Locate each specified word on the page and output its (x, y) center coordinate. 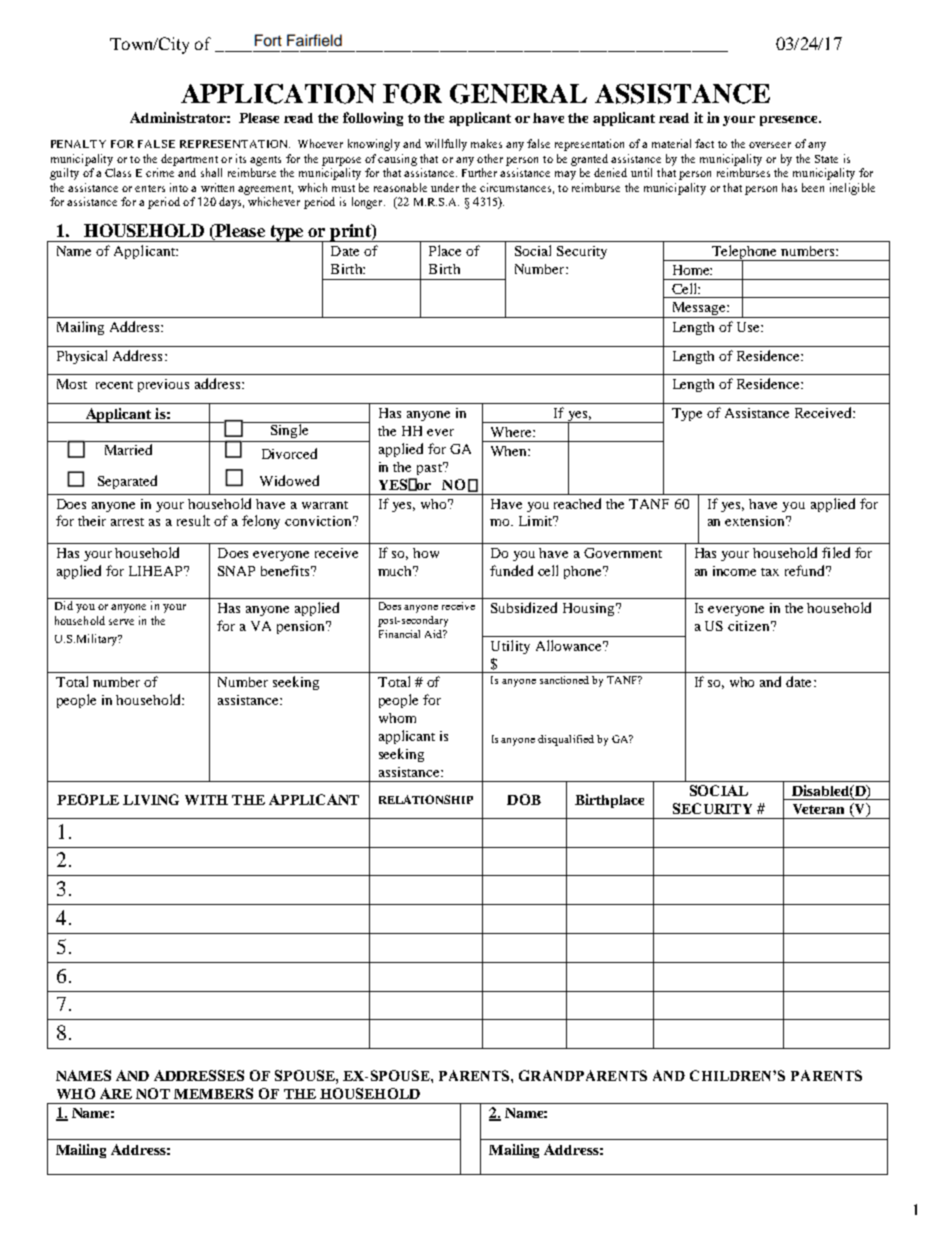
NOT (153, 1093)
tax (770, 572)
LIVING (151, 799)
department (189, 160)
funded (511, 570)
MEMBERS (213, 1093)
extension (756, 521)
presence (790, 121)
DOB (524, 799)
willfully (446, 145)
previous (163, 385)
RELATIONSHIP (426, 799)
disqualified (566, 740)
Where (512, 432)
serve (121, 622)
